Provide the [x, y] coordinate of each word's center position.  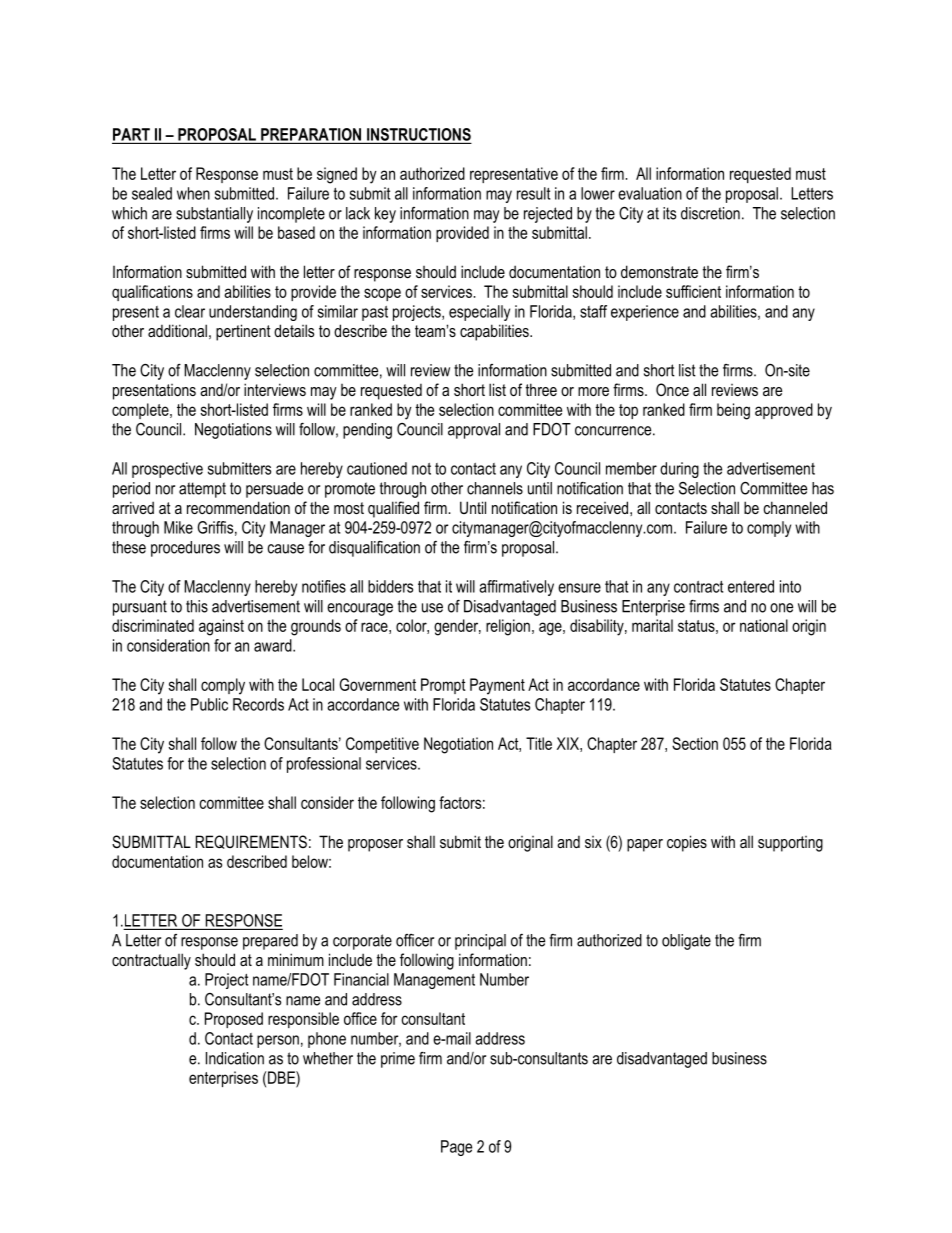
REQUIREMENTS [251, 842]
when [193, 193]
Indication [235, 1058]
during [679, 470]
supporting [790, 844]
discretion [710, 213]
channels [495, 488]
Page [456, 1148]
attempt [202, 490]
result [533, 193]
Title [539, 743]
